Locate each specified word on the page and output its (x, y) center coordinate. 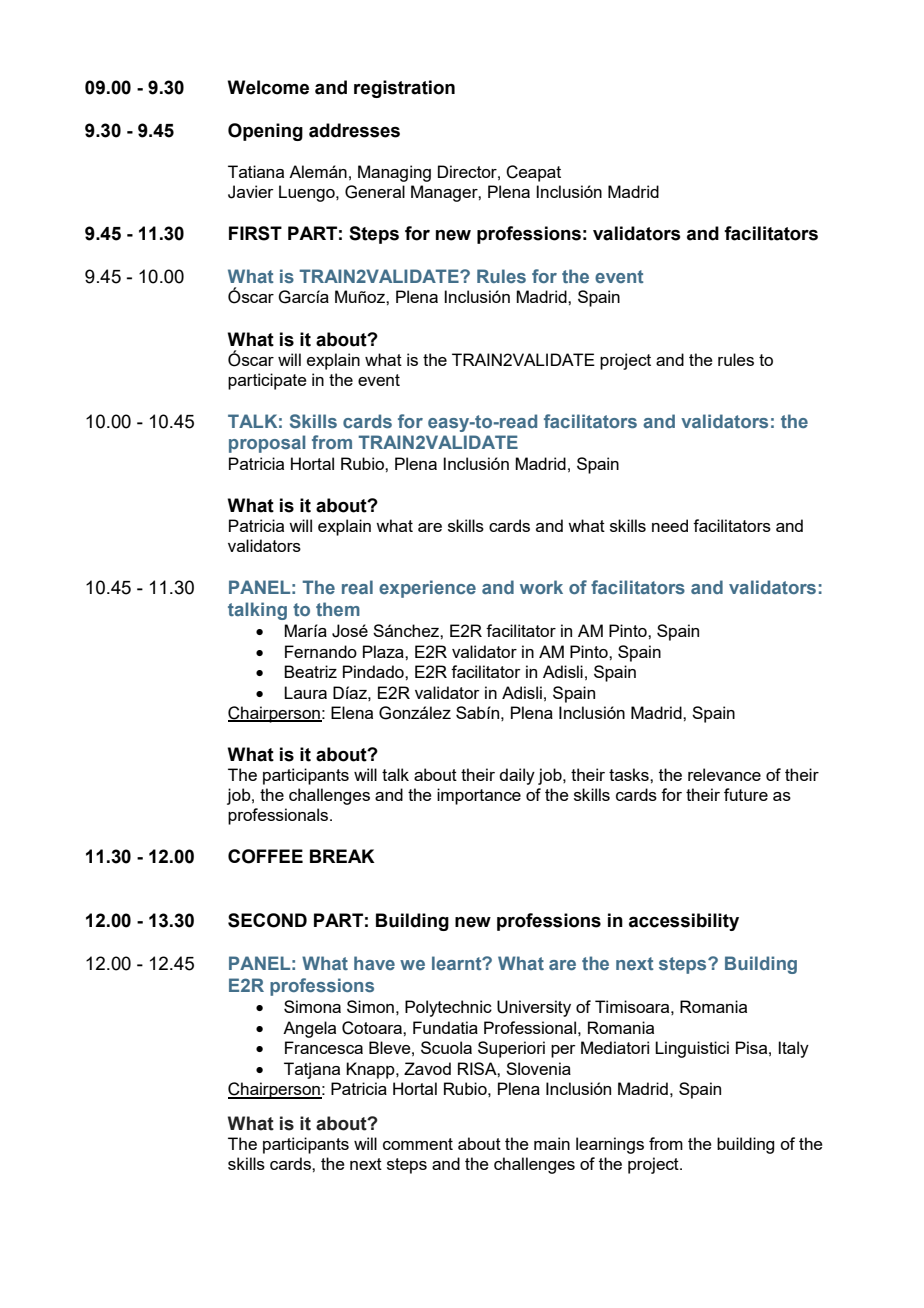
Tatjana (312, 1070)
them (338, 609)
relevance (724, 774)
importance (479, 796)
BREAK (342, 856)
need (670, 525)
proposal (267, 444)
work (541, 587)
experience (427, 589)
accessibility (684, 922)
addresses (354, 130)
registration (404, 89)
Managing (394, 173)
